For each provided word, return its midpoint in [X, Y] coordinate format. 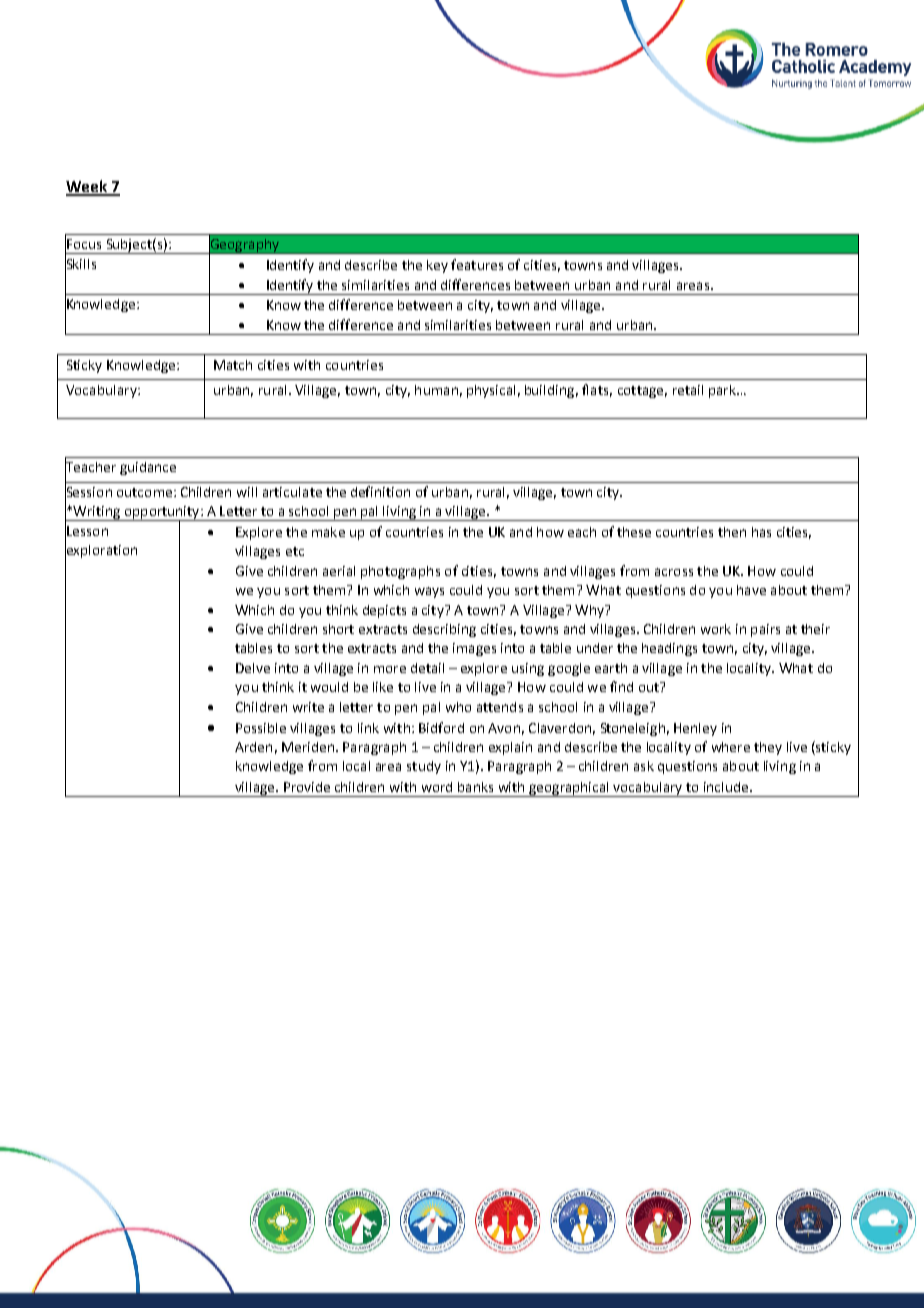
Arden [253, 747]
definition [380, 491]
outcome [144, 492]
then [732, 532]
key [437, 266]
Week [87, 187]
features [477, 264]
